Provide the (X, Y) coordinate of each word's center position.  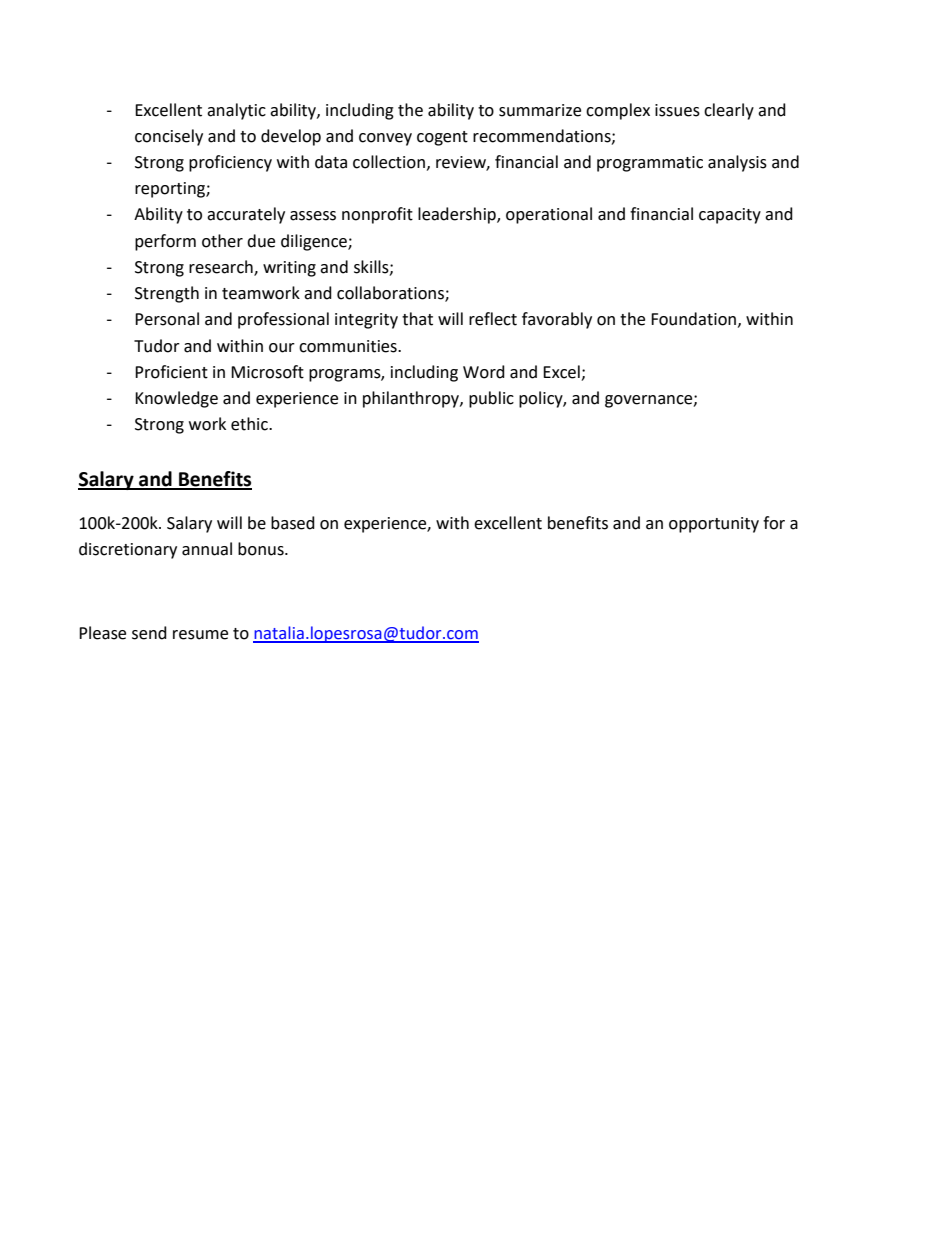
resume (200, 635)
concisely (169, 137)
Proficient (171, 372)
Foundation (693, 319)
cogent (442, 138)
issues (677, 110)
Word (484, 372)
